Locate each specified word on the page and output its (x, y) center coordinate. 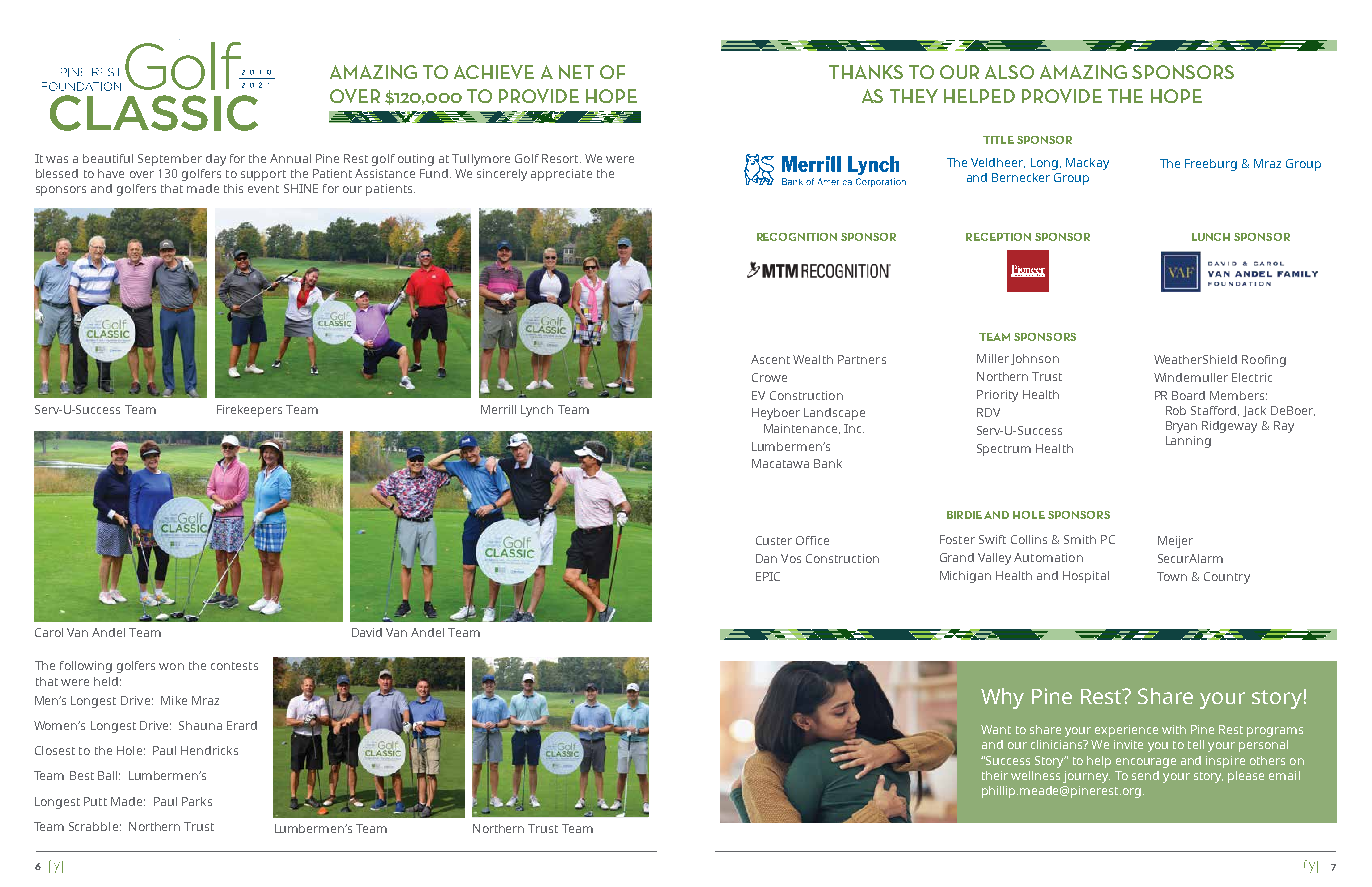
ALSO (1009, 72)
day (216, 160)
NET (576, 72)
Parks (197, 801)
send (1145, 775)
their (995, 775)
